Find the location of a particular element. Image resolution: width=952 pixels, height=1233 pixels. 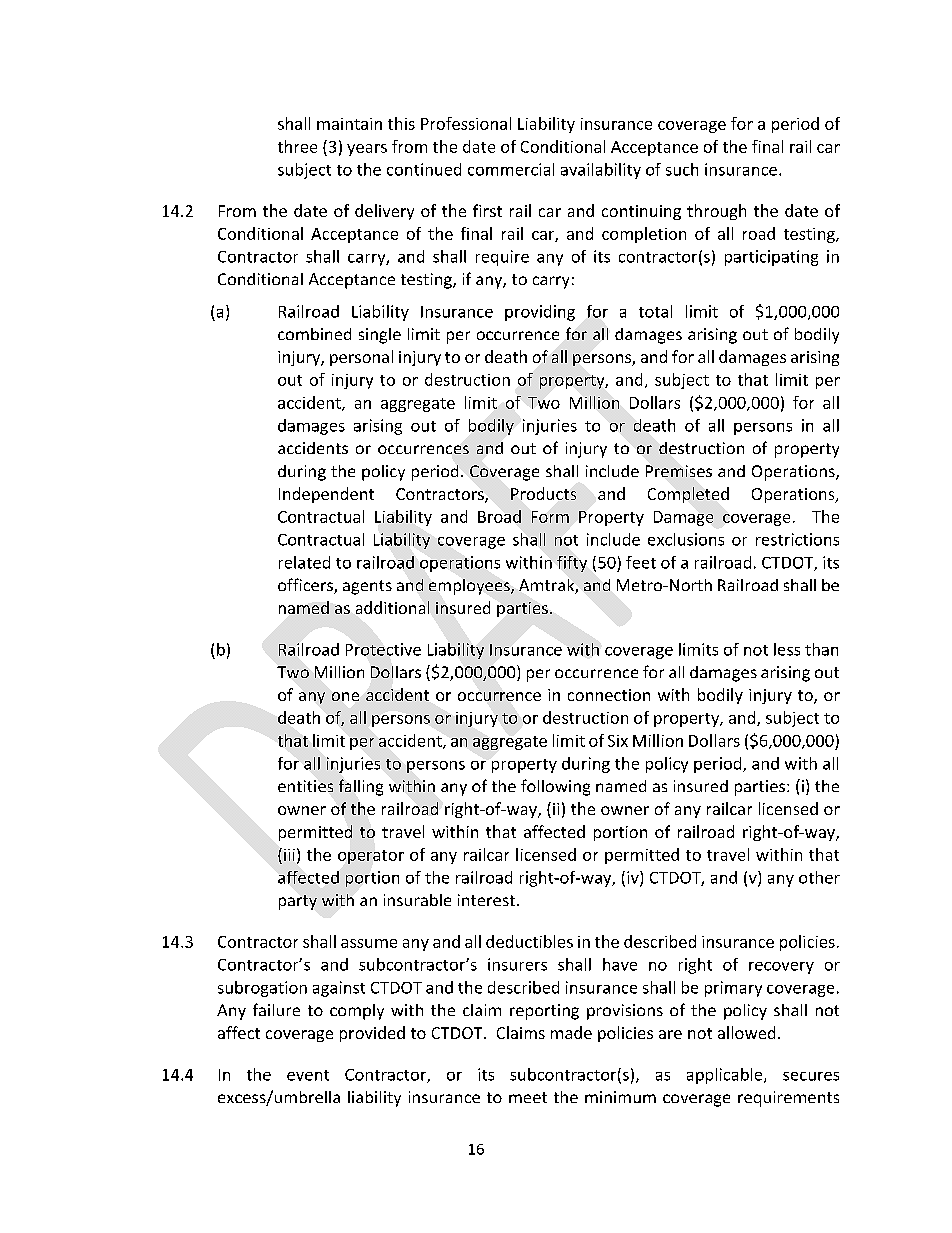

providing is located at coordinates (540, 313).
